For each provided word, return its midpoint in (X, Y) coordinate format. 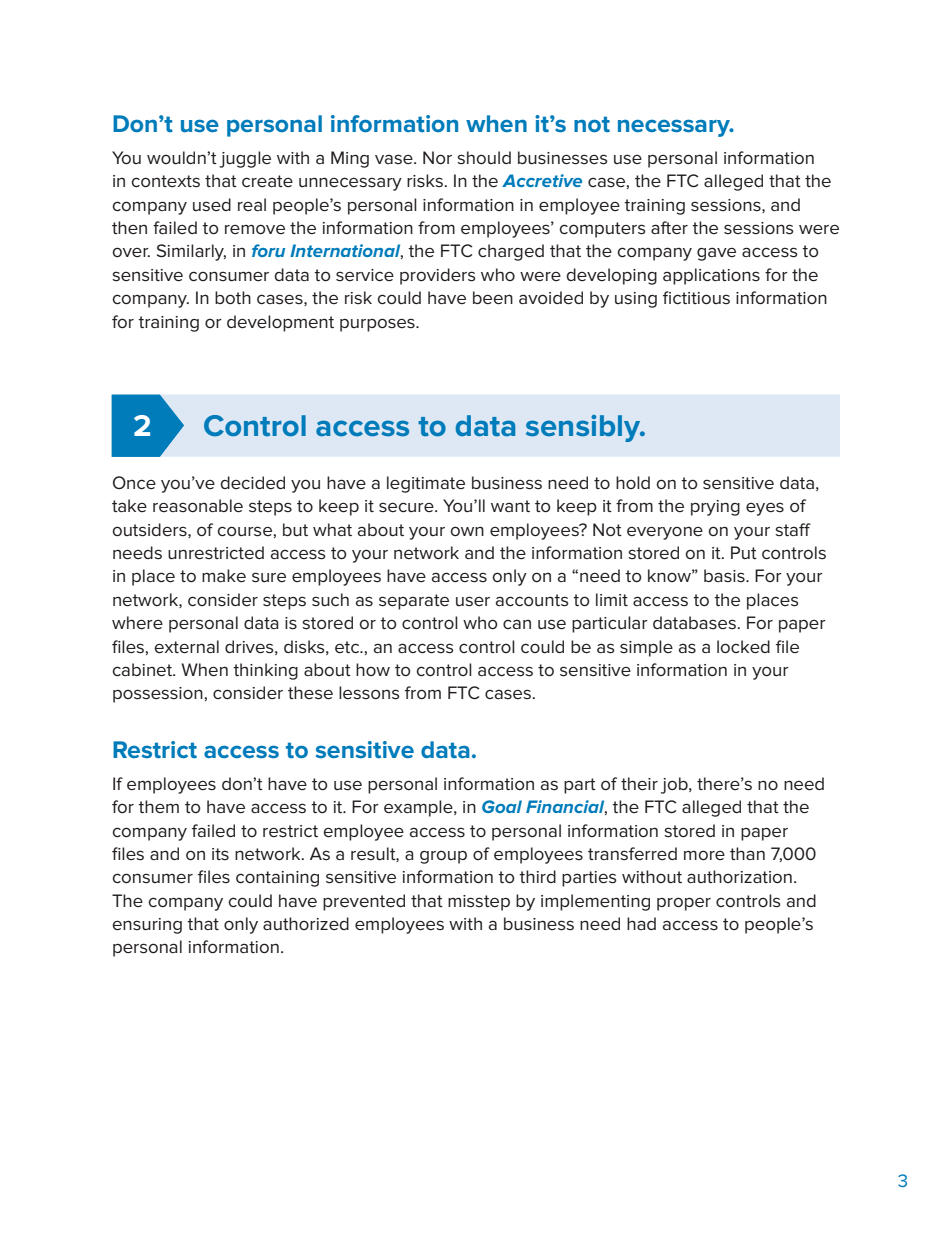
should (484, 158)
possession (158, 695)
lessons (369, 693)
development (280, 323)
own (467, 531)
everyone (665, 533)
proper (684, 904)
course (244, 531)
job (675, 785)
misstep (479, 903)
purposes (378, 325)
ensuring (147, 926)
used (212, 205)
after (669, 227)
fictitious (696, 298)
